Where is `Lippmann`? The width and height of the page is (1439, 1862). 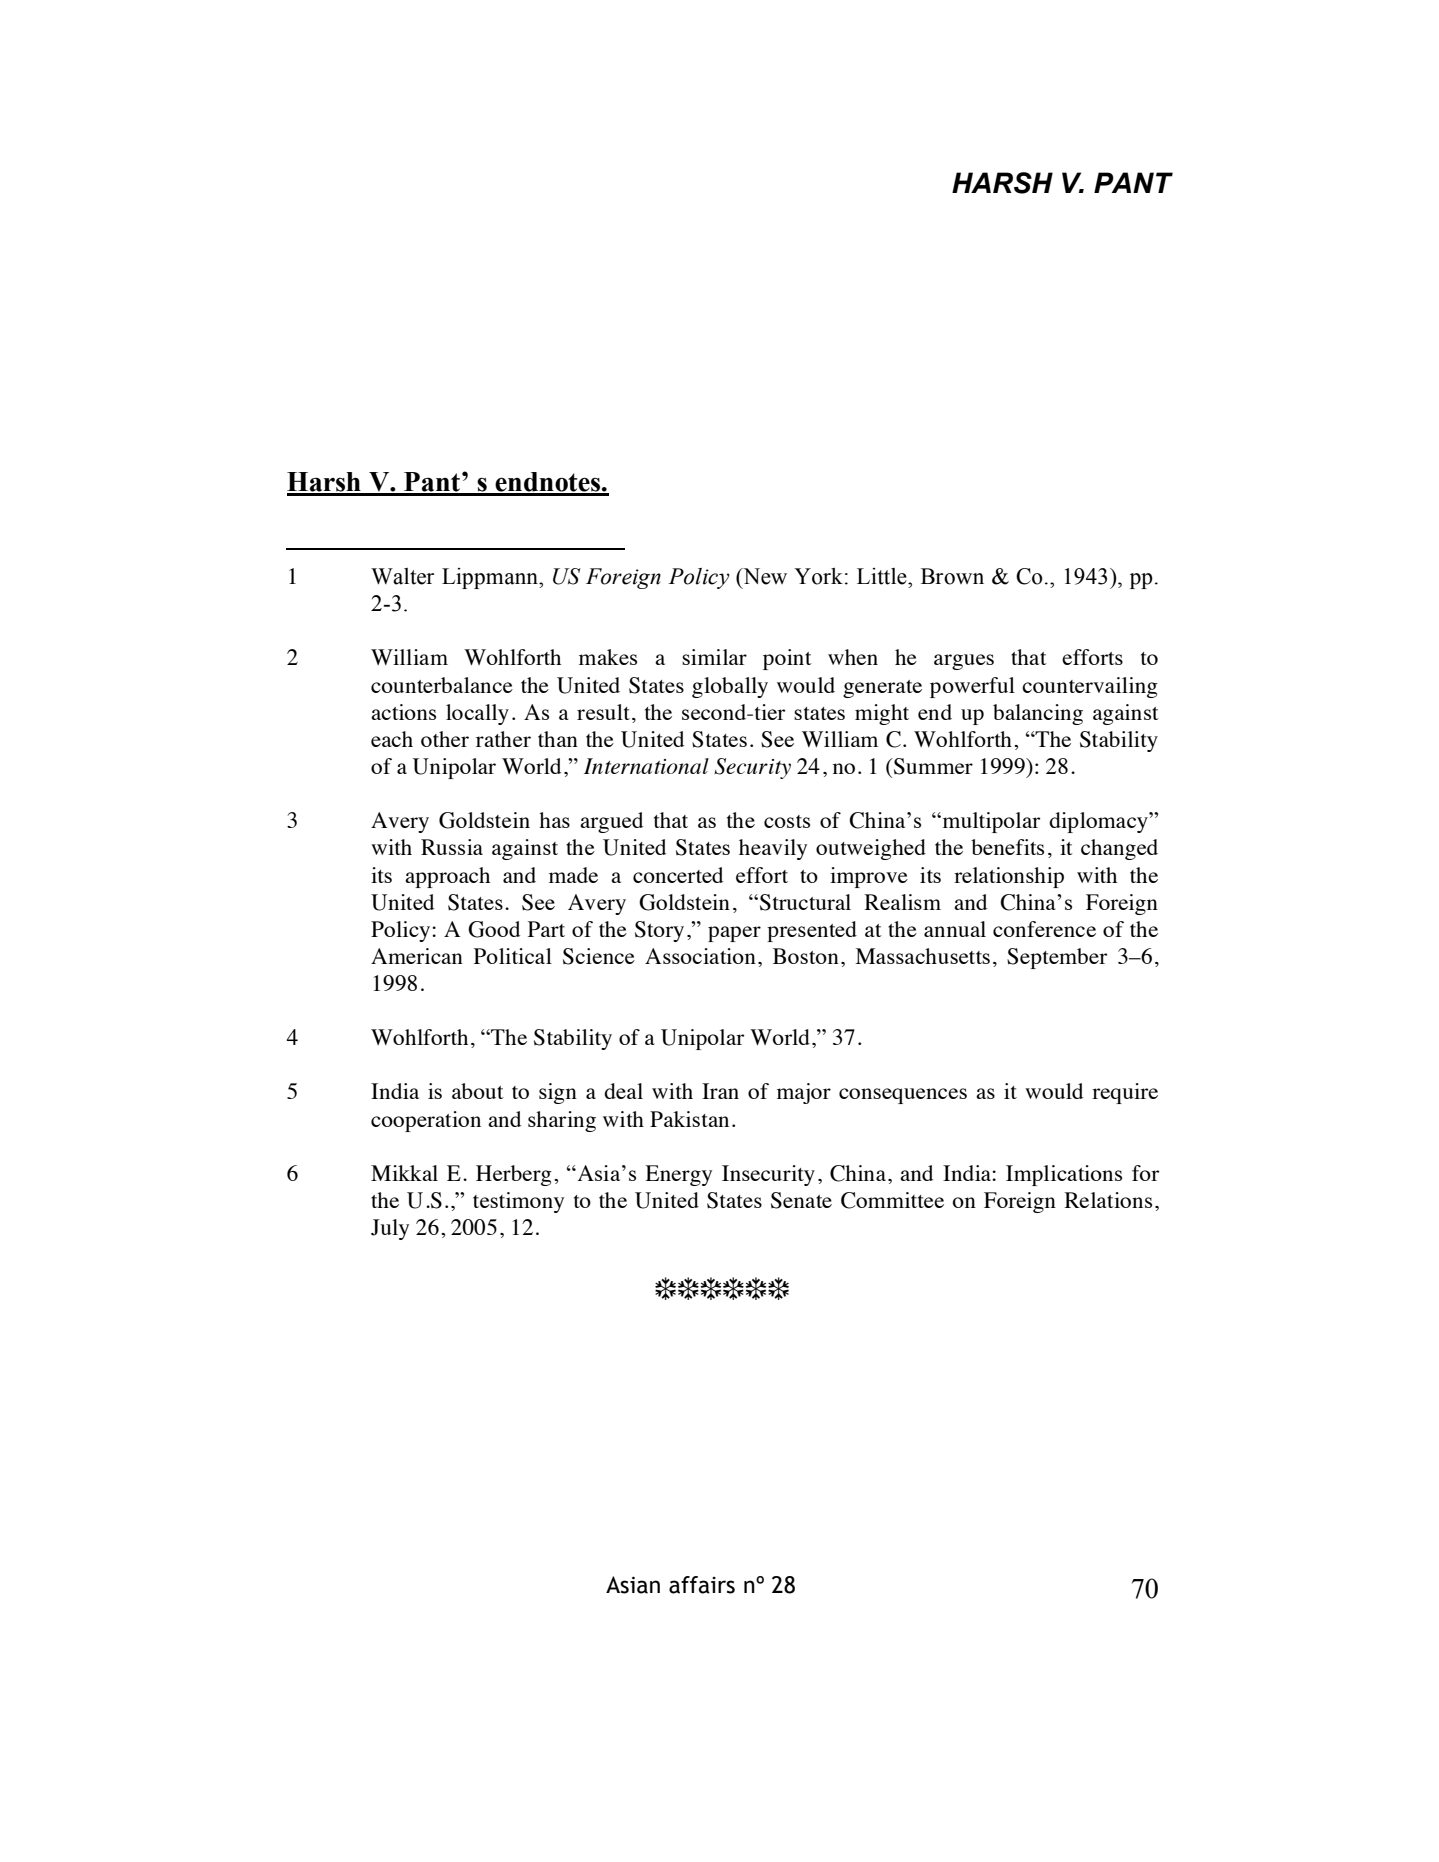 Lippmann is located at coordinates (491, 578).
